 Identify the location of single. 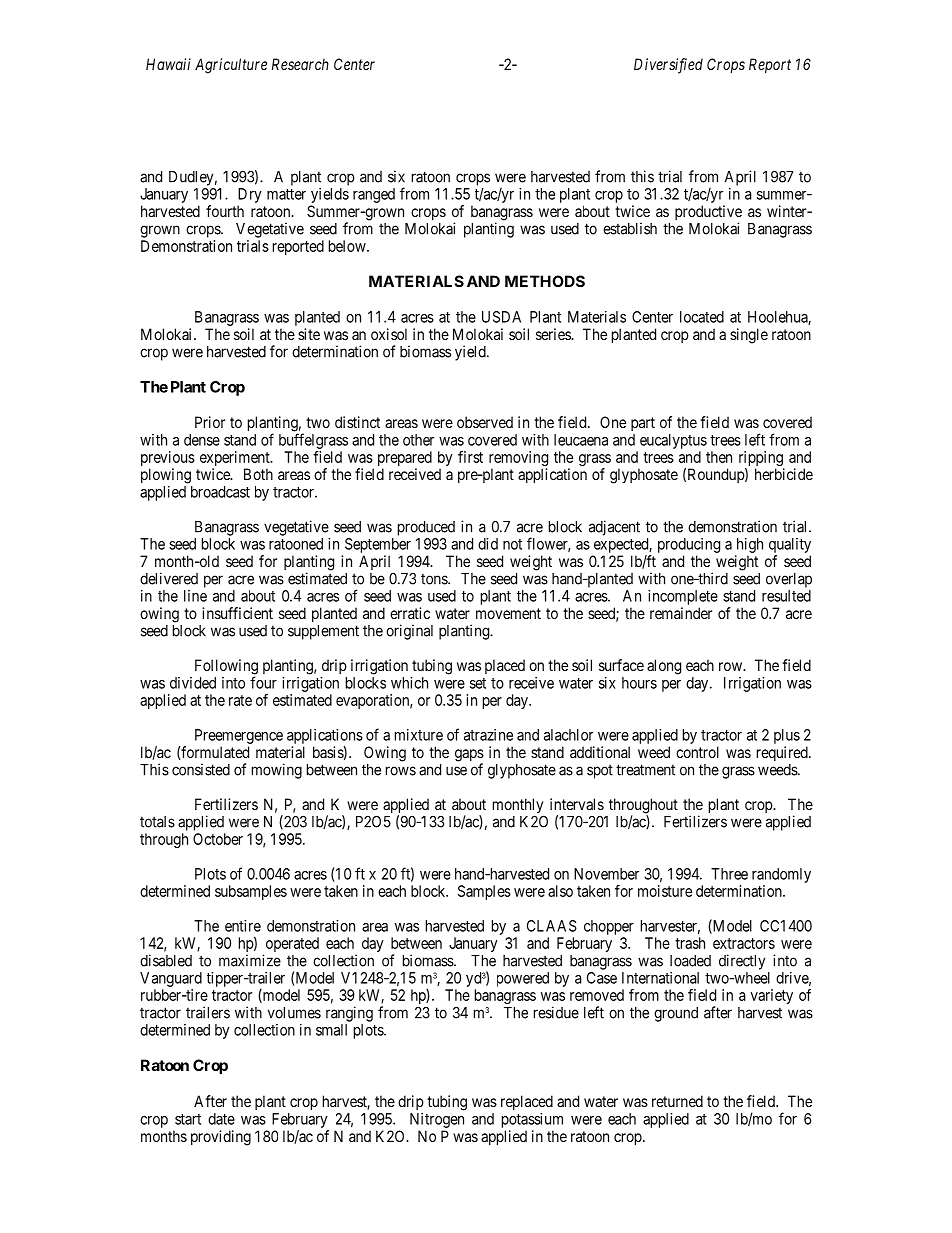
(749, 336).
